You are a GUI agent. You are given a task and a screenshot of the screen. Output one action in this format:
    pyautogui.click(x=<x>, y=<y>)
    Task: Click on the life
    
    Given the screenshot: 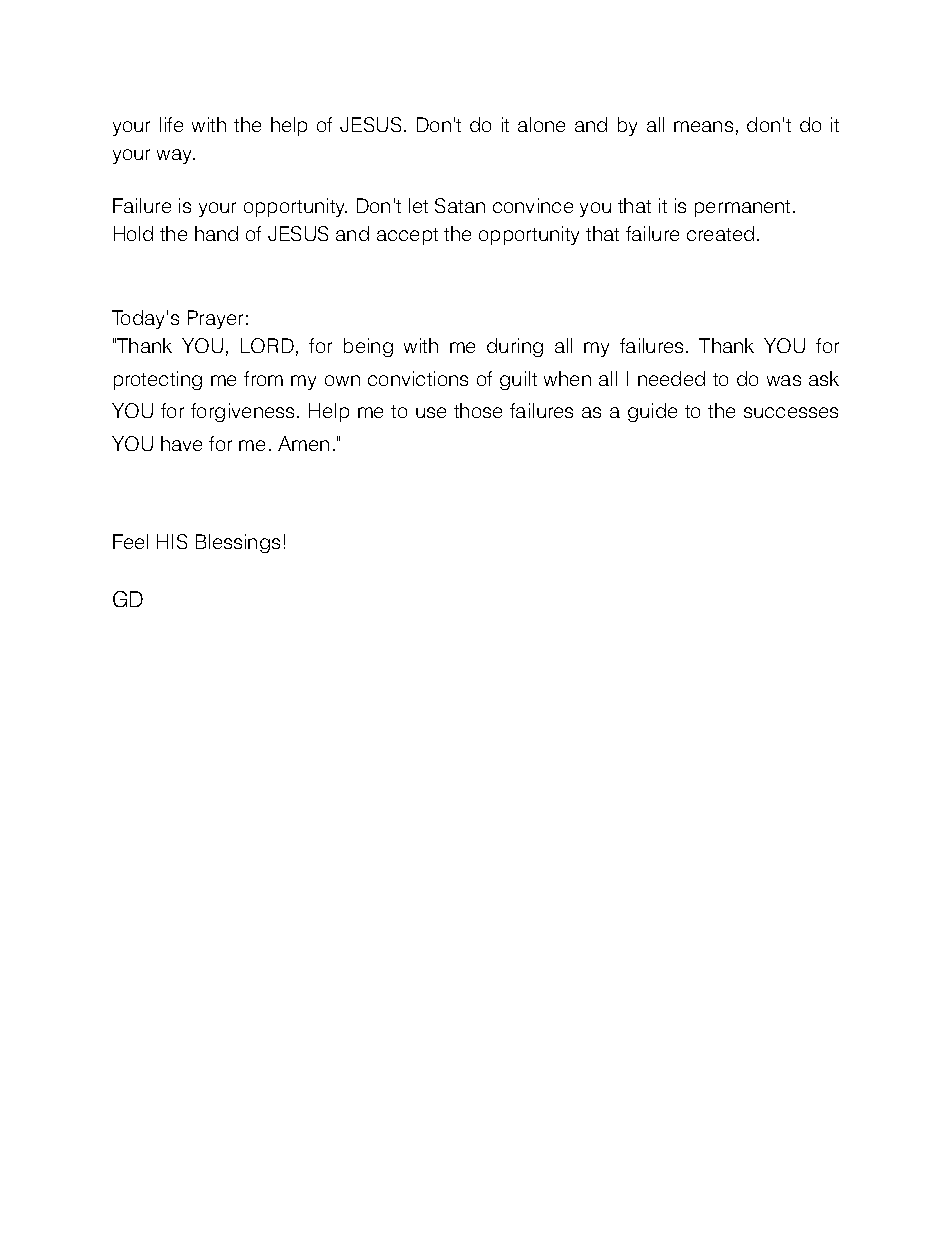 What is the action you would take?
    pyautogui.click(x=171, y=124)
